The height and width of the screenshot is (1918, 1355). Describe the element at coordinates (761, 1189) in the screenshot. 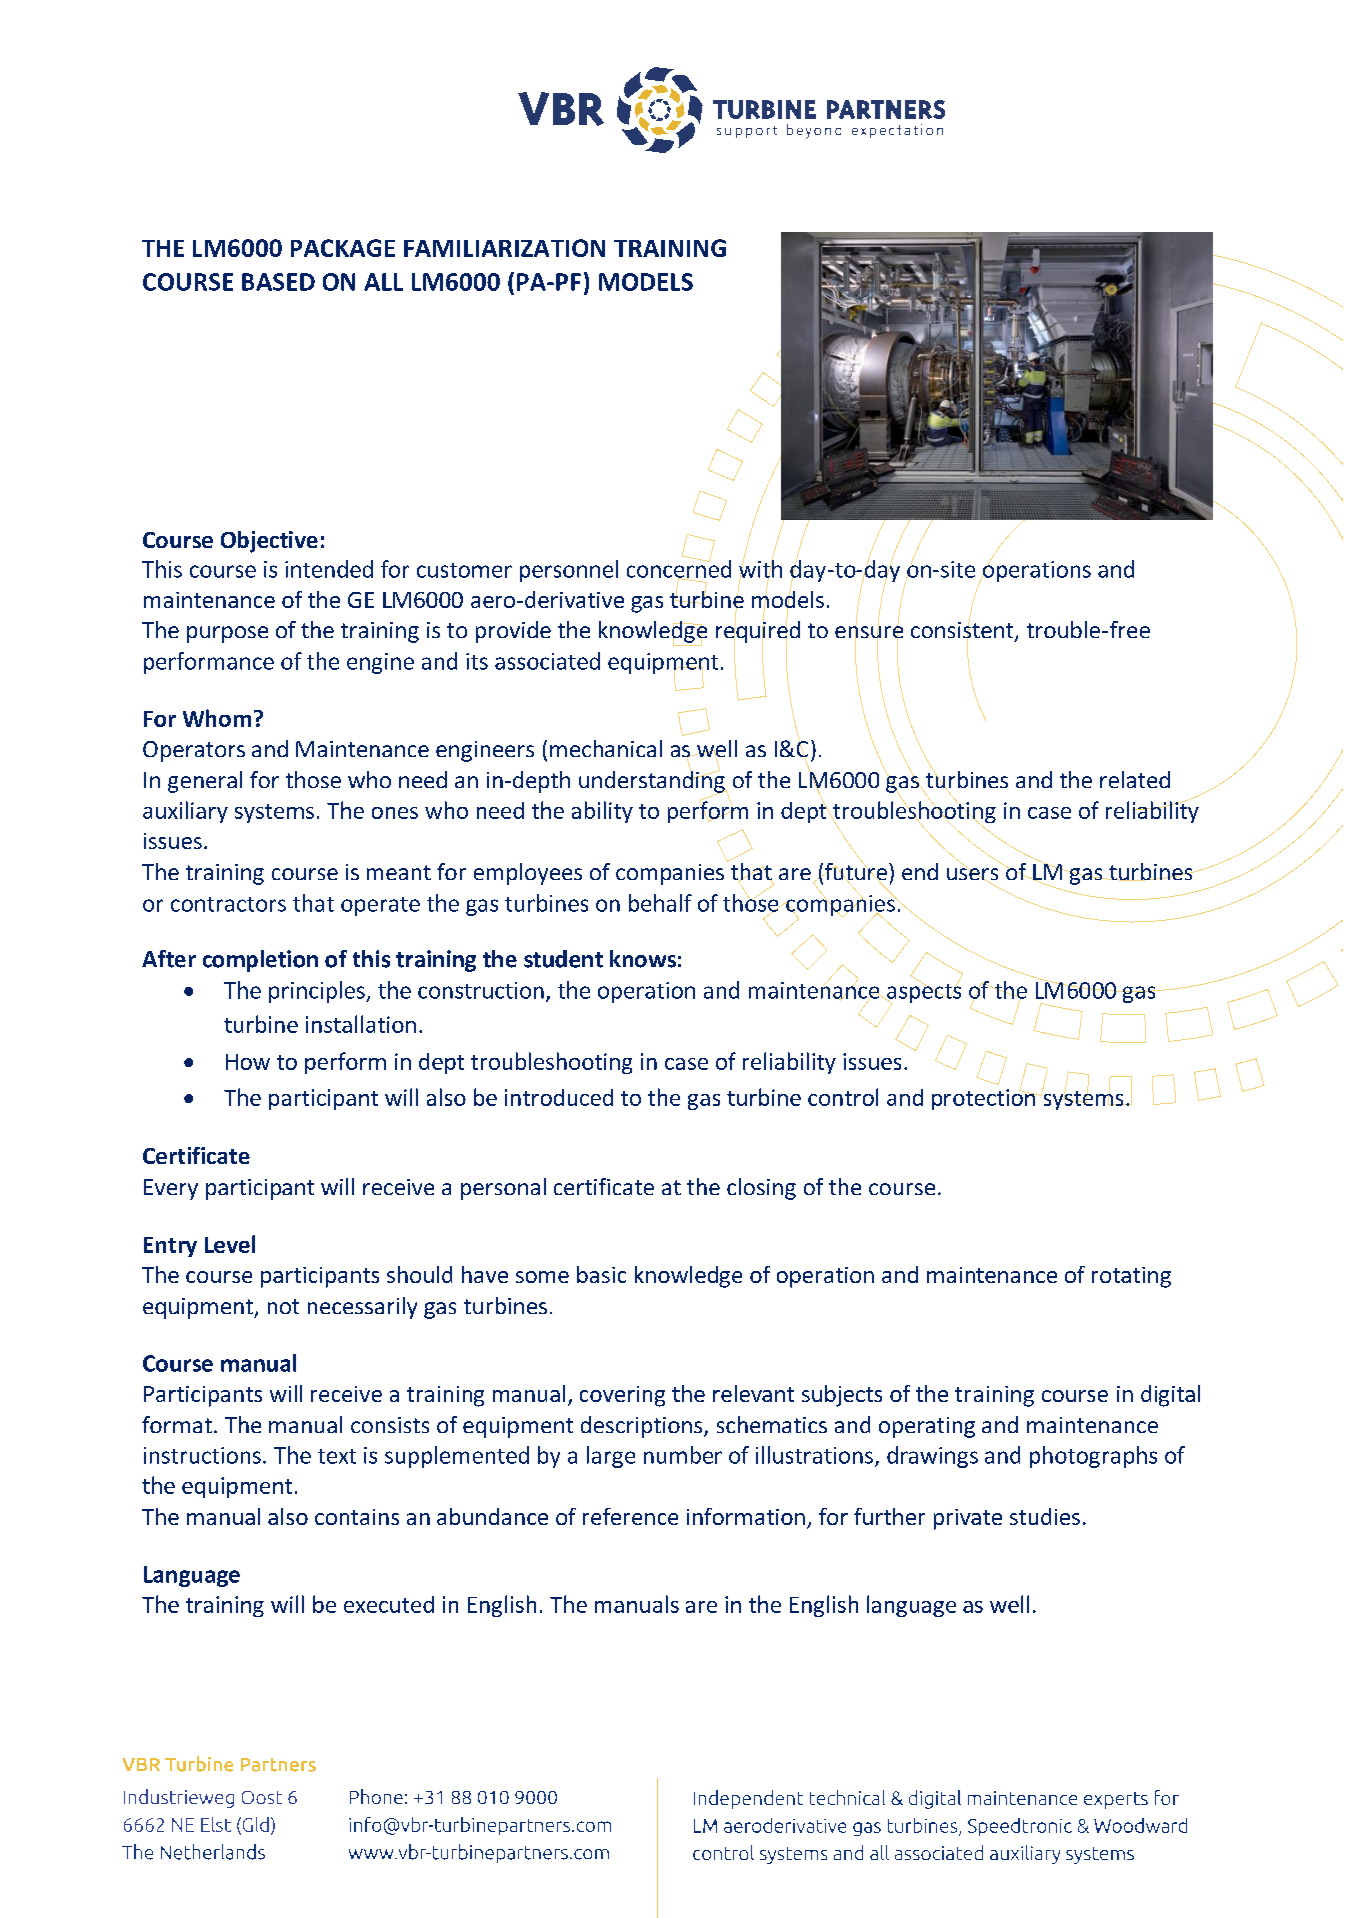

I see `closing` at that location.
